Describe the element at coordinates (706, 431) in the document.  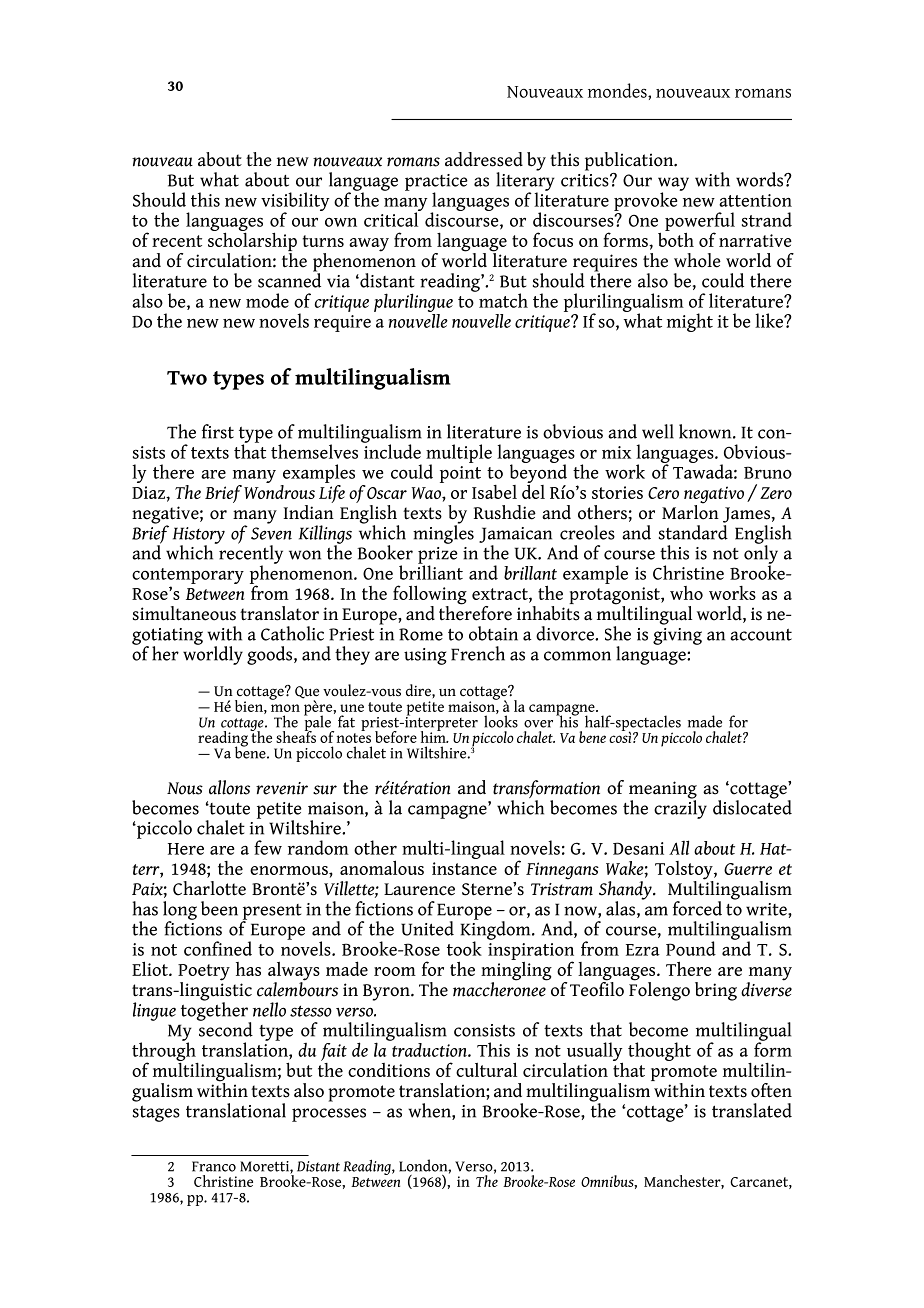
I see `known` at that location.
